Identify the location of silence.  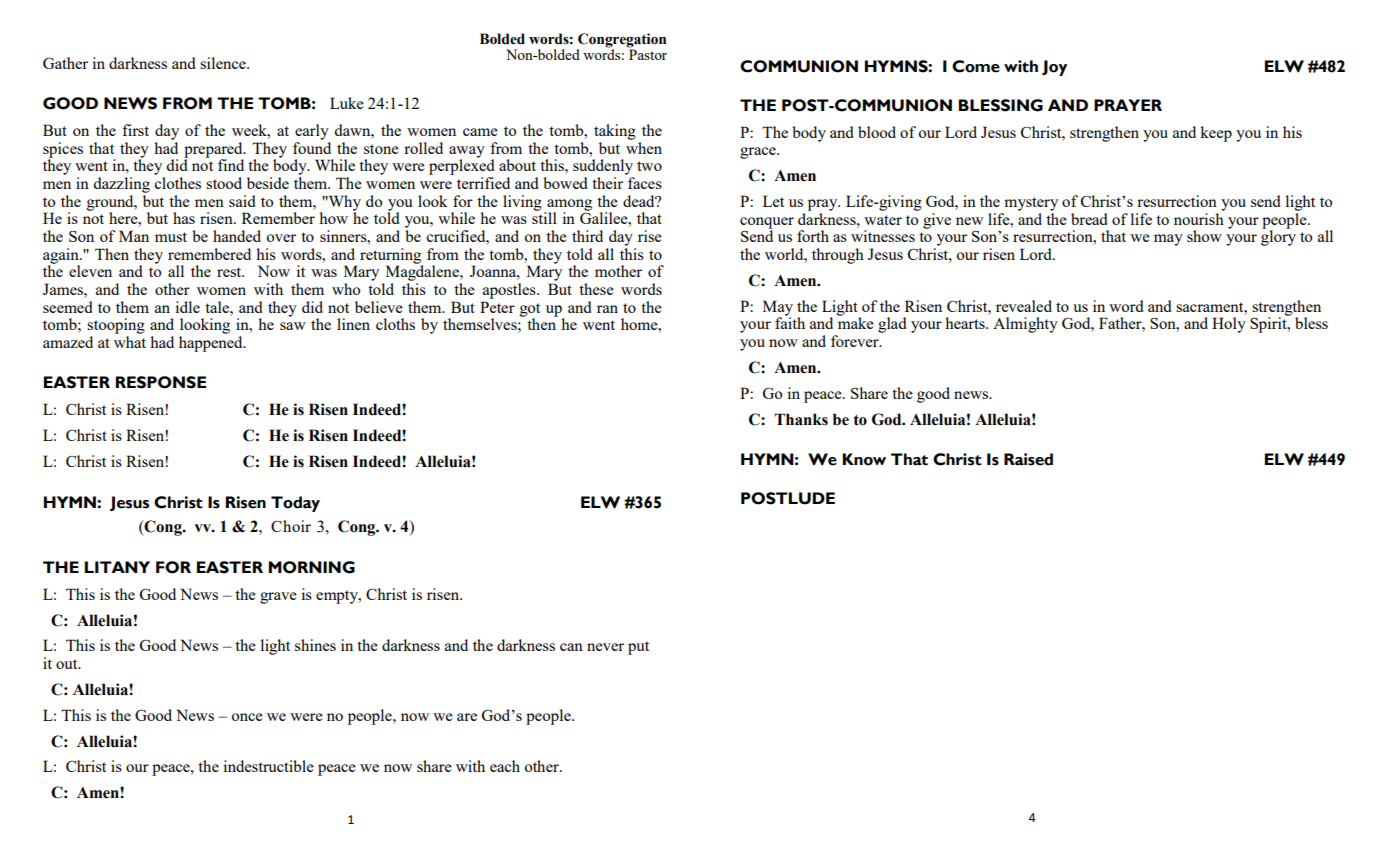
(224, 63).
